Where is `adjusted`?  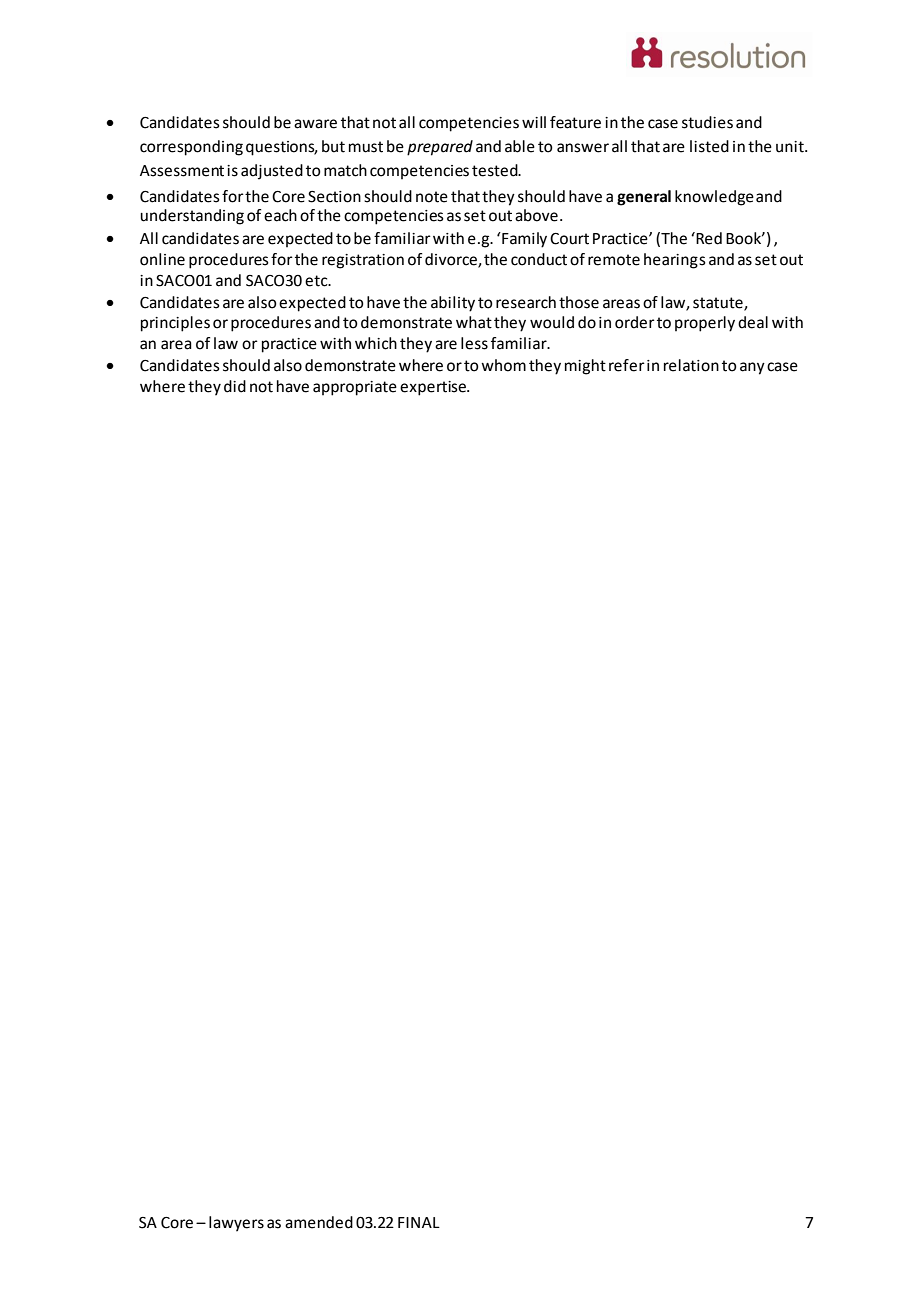 adjusted is located at coordinates (272, 172).
